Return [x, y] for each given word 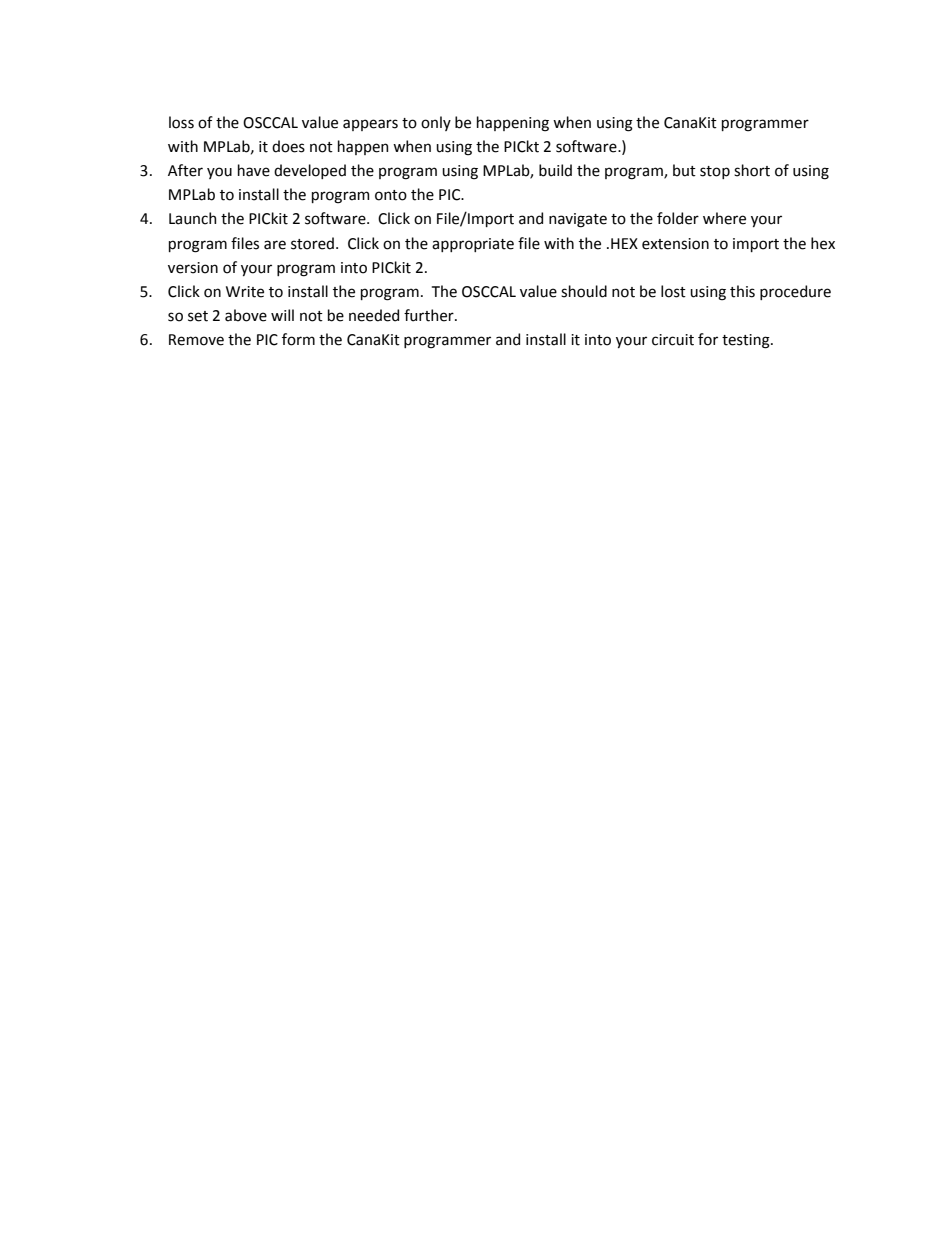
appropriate [473, 245]
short [752, 170]
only [436, 123]
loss [181, 122]
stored [312, 243]
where [724, 218]
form [298, 339]
